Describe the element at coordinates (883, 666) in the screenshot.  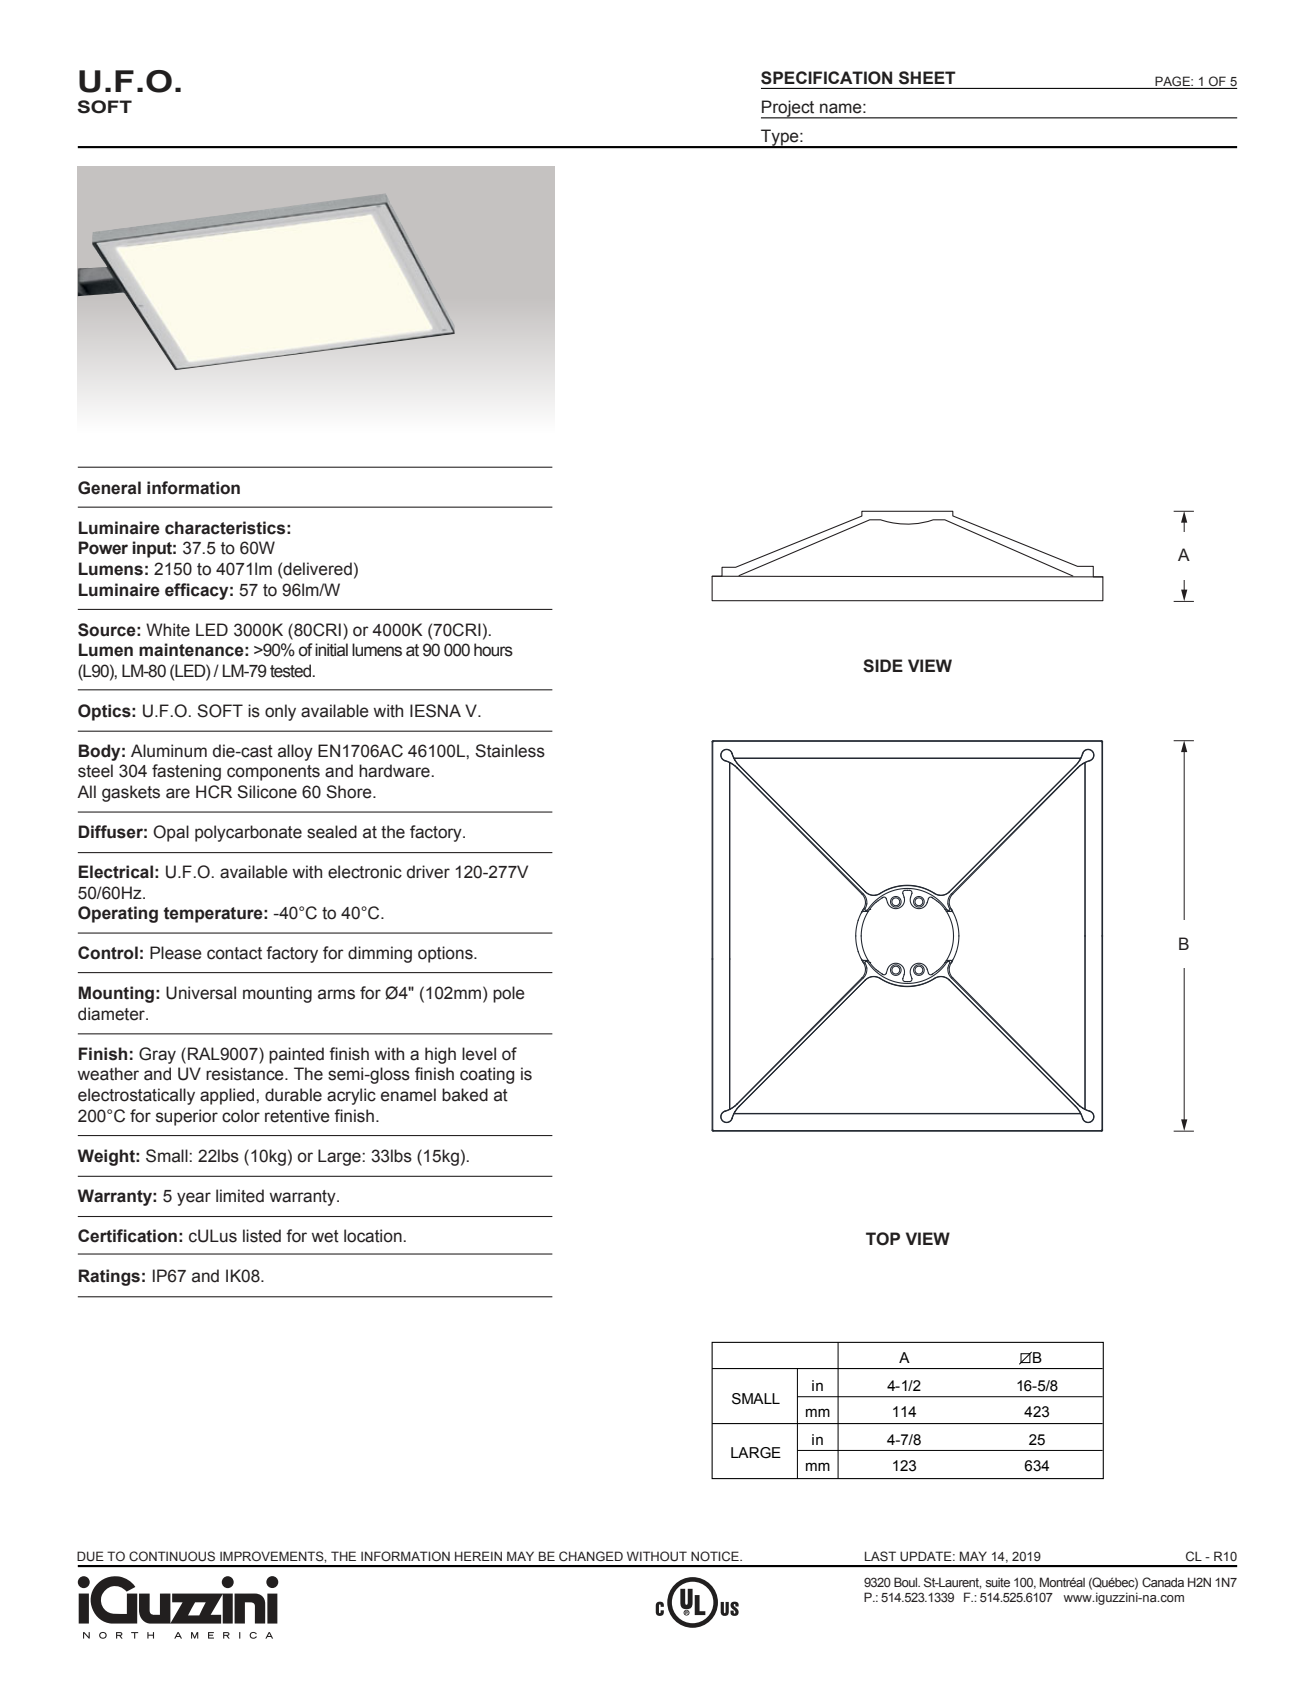
I see `SIDE` at that location.
